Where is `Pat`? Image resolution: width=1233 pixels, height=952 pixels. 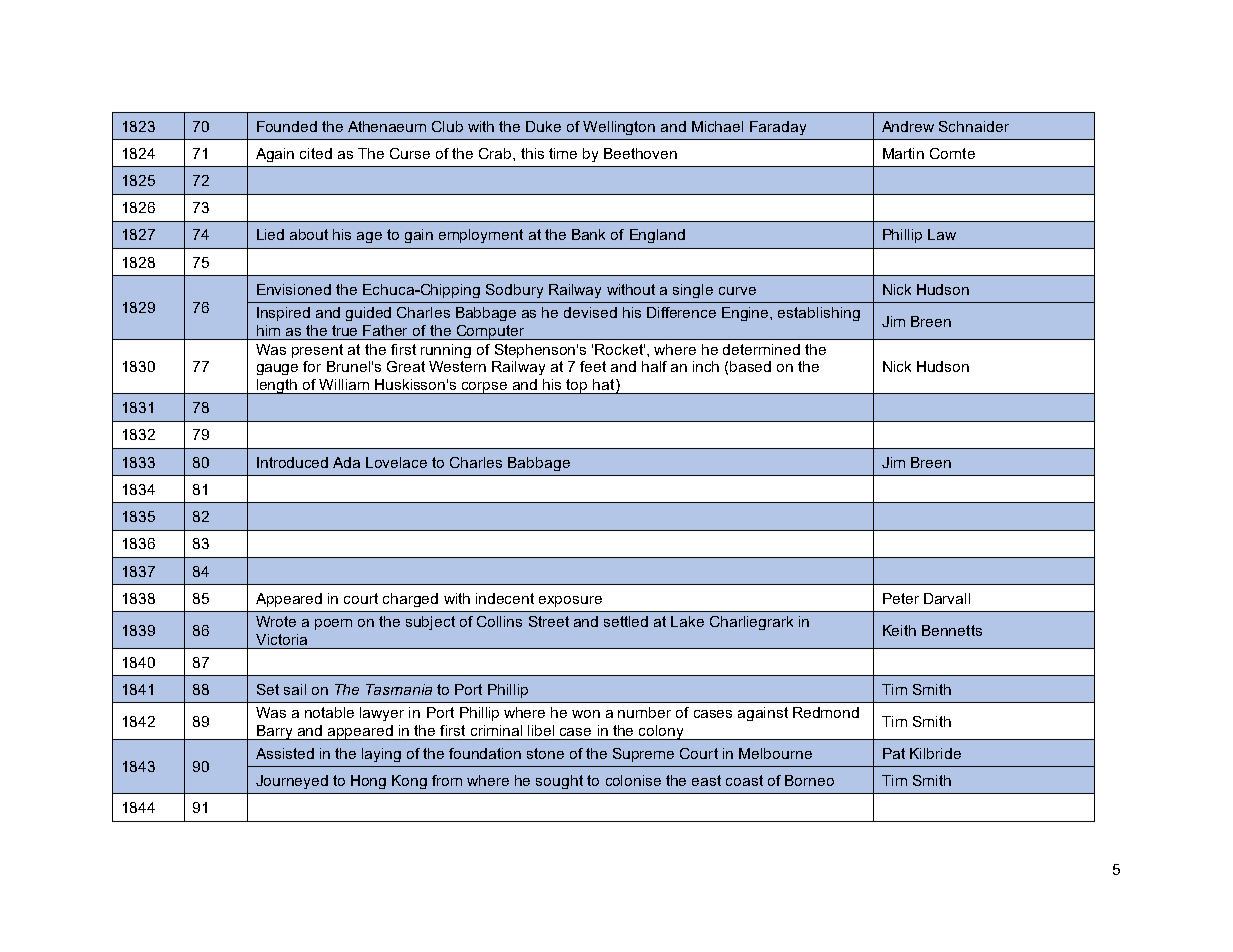 Pat is located at coordinates (894, 753).
